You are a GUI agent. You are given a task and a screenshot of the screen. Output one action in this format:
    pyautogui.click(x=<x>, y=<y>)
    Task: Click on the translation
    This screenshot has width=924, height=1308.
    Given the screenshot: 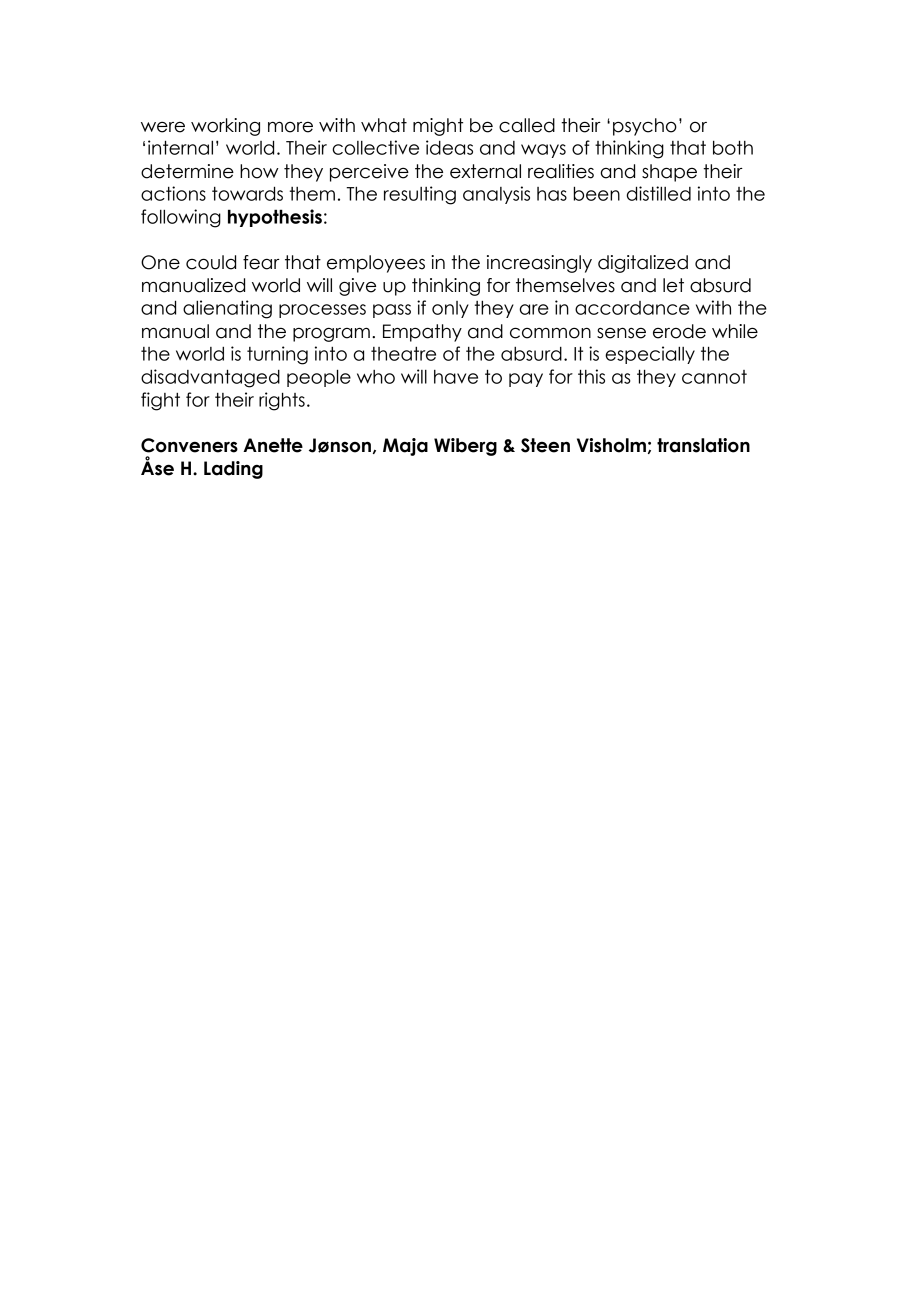 What is the action you would take?
    pyautogui.click(x=703, y=445)
